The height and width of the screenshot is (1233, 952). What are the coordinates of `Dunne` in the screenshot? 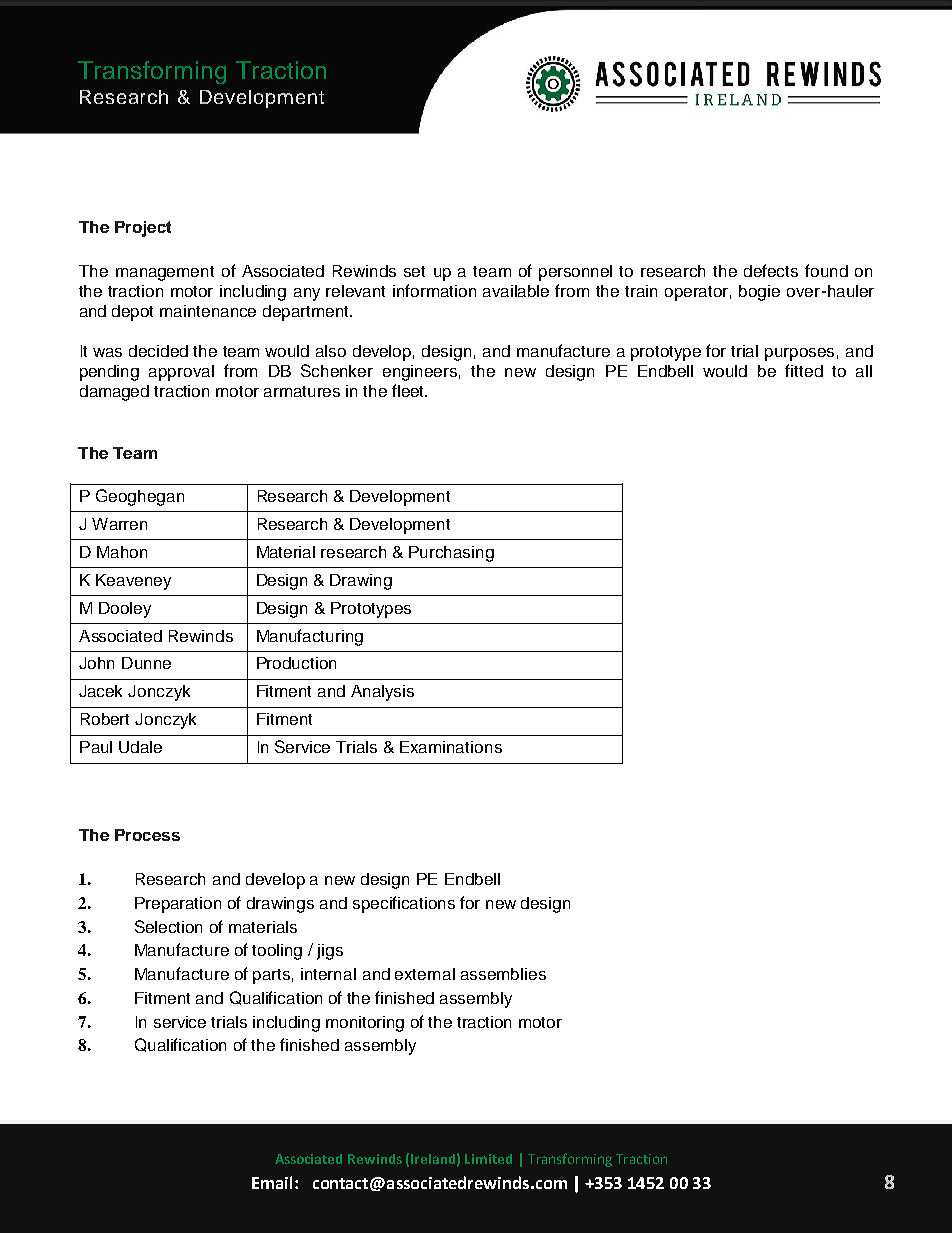 It's located at (146, 663).
